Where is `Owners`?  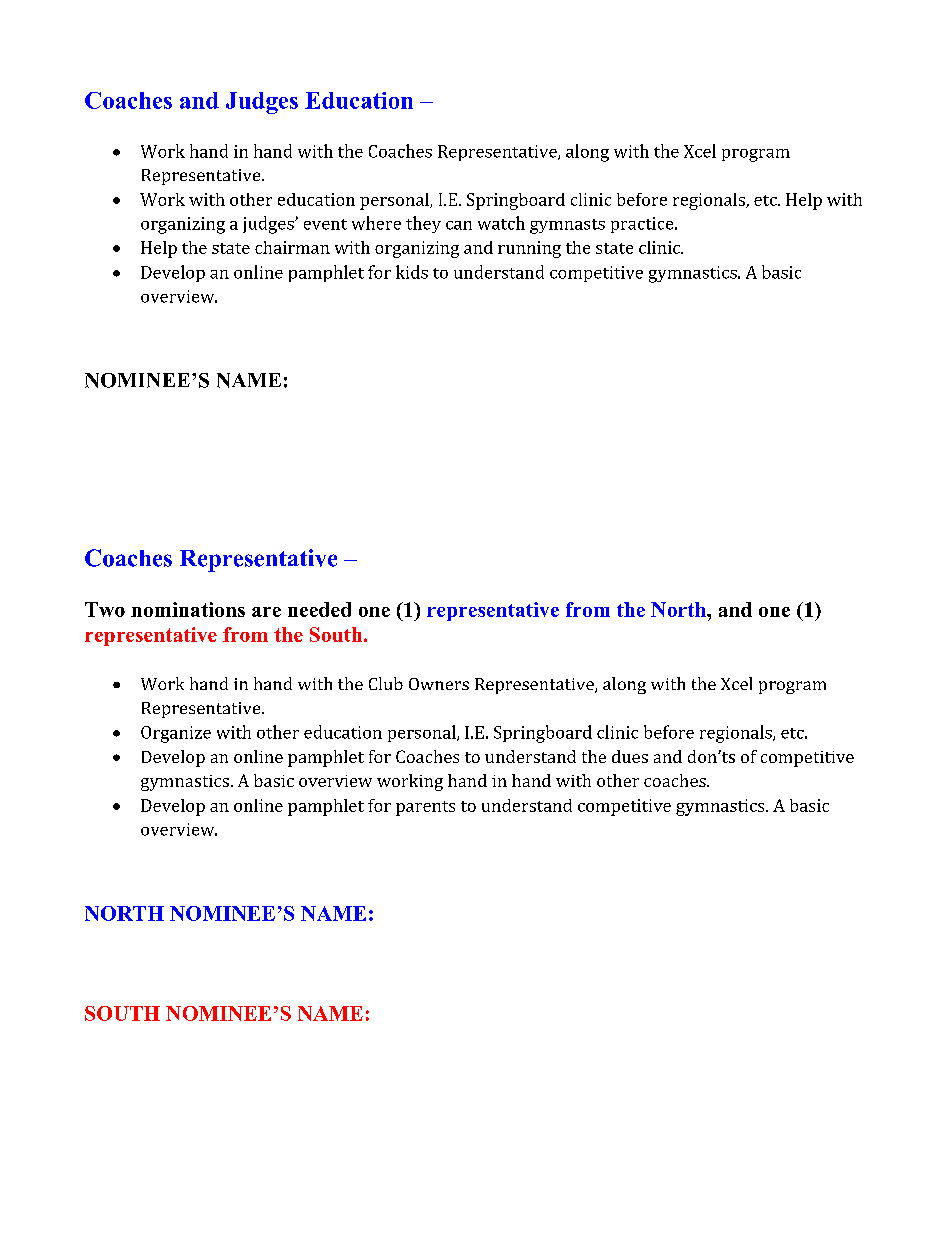 Owners is located at coordinates (439, 684).
